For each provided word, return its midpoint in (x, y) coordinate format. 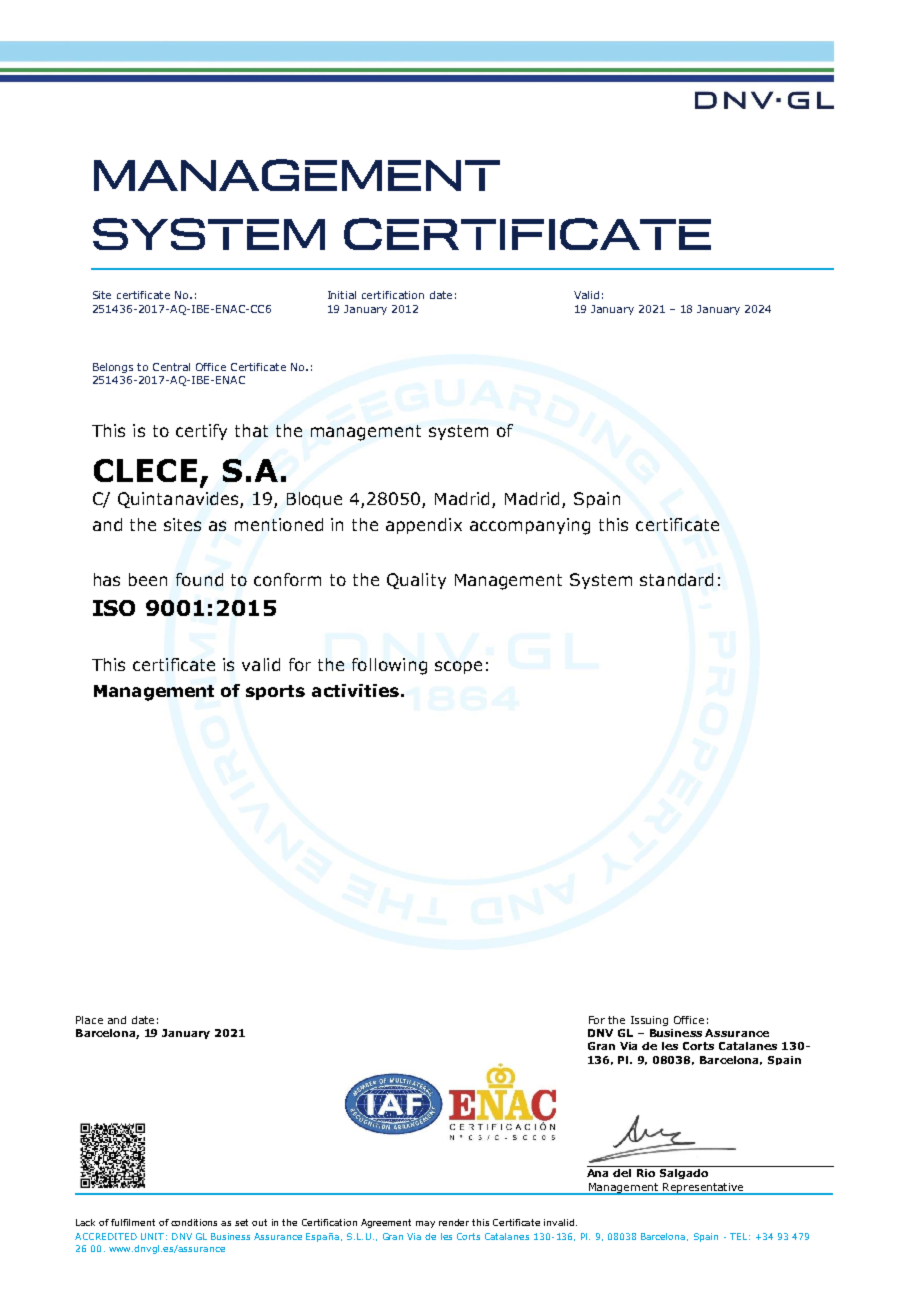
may (425, 1224)
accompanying (530, 526)
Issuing (649, 1021)
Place (89, 1020)
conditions (194, 1222)
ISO (114, 608)
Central (171, 367)
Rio (646, 1173)
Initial (342, 295)
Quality (416, 581)
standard (676, 579)
